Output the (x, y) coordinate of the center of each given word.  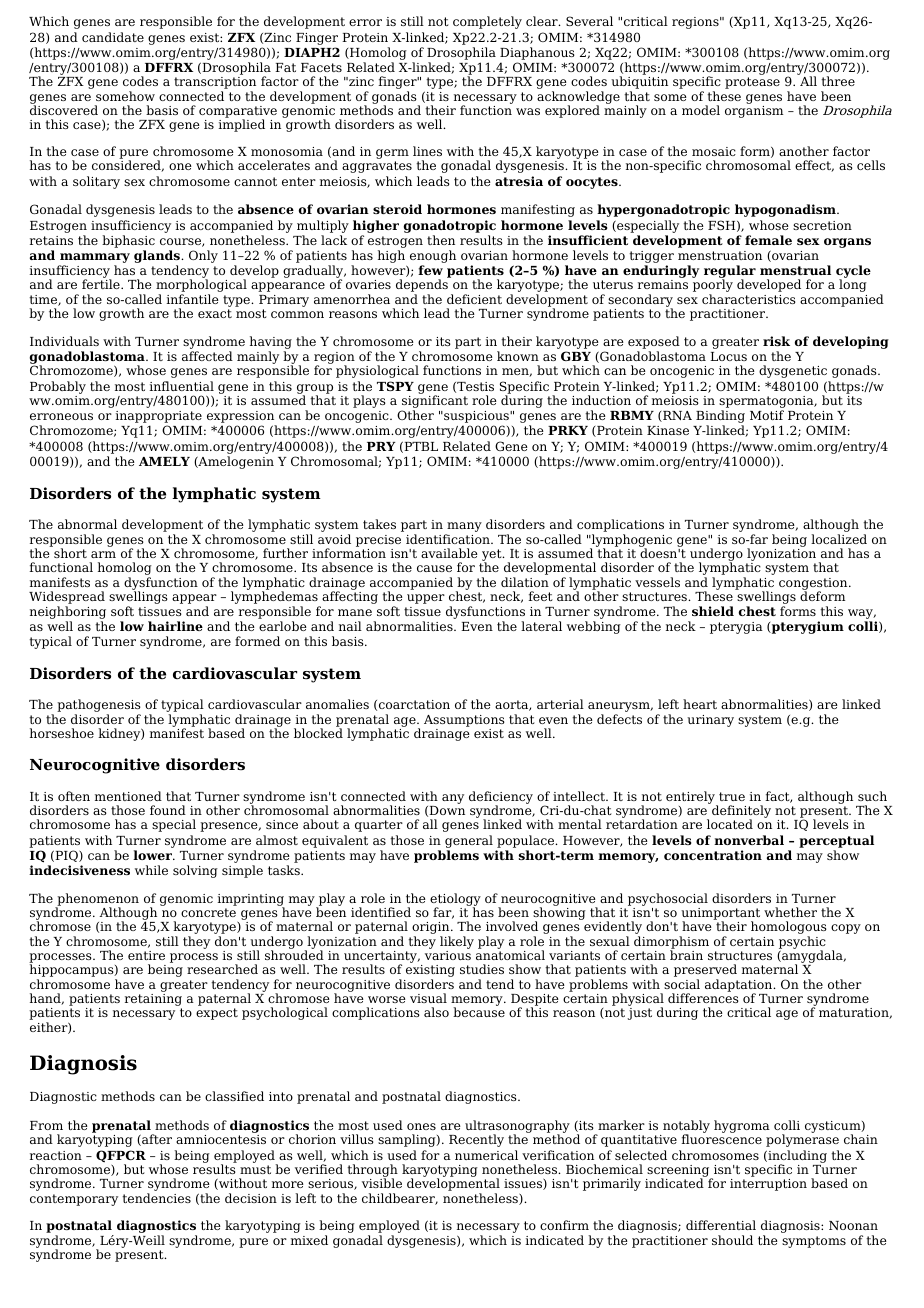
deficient (474, 299)
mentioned (128, 796)
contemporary (74, 1200)
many (463, 528)
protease (752, 83)
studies (482, 969)
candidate (113, 37)
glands (158, 258)
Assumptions (464, 721)
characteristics (749, 299)
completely (487, 22)
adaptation (740, 986)
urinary (710, 721)
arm (103, 554)
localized (839, 539)
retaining (153, 1001)
